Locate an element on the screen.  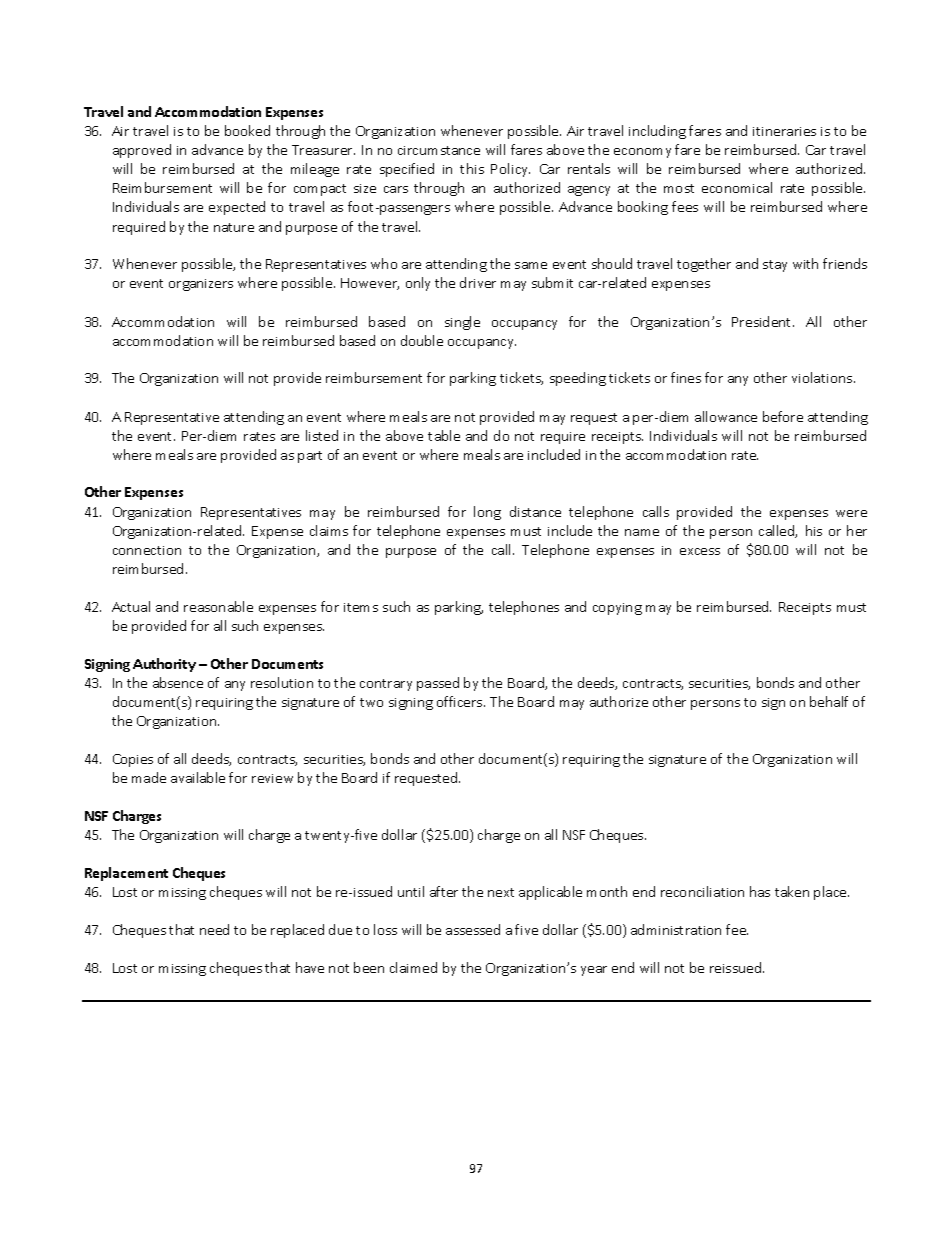
table is located at coordinates (444, 435).
